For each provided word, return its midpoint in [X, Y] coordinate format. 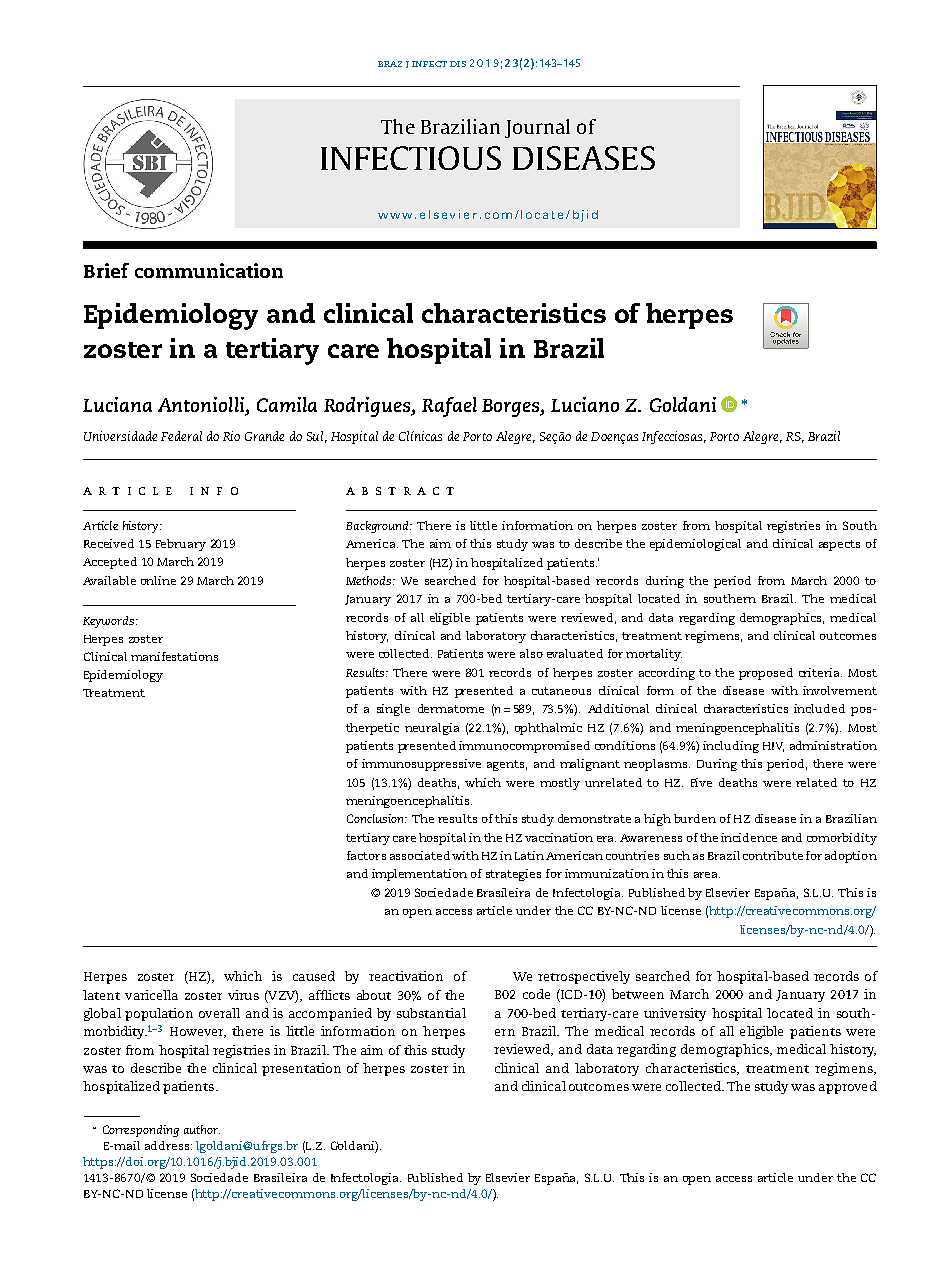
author [202, 1129]
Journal [537, 128]
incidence [749, 837]
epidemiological [695, 545]
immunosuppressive [421, 765]
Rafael [449, 407]
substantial [431, 1013]
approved [848, 1087]
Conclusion [376, 818]
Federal [181, 436]
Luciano [585, 404]
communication [209, 270]
